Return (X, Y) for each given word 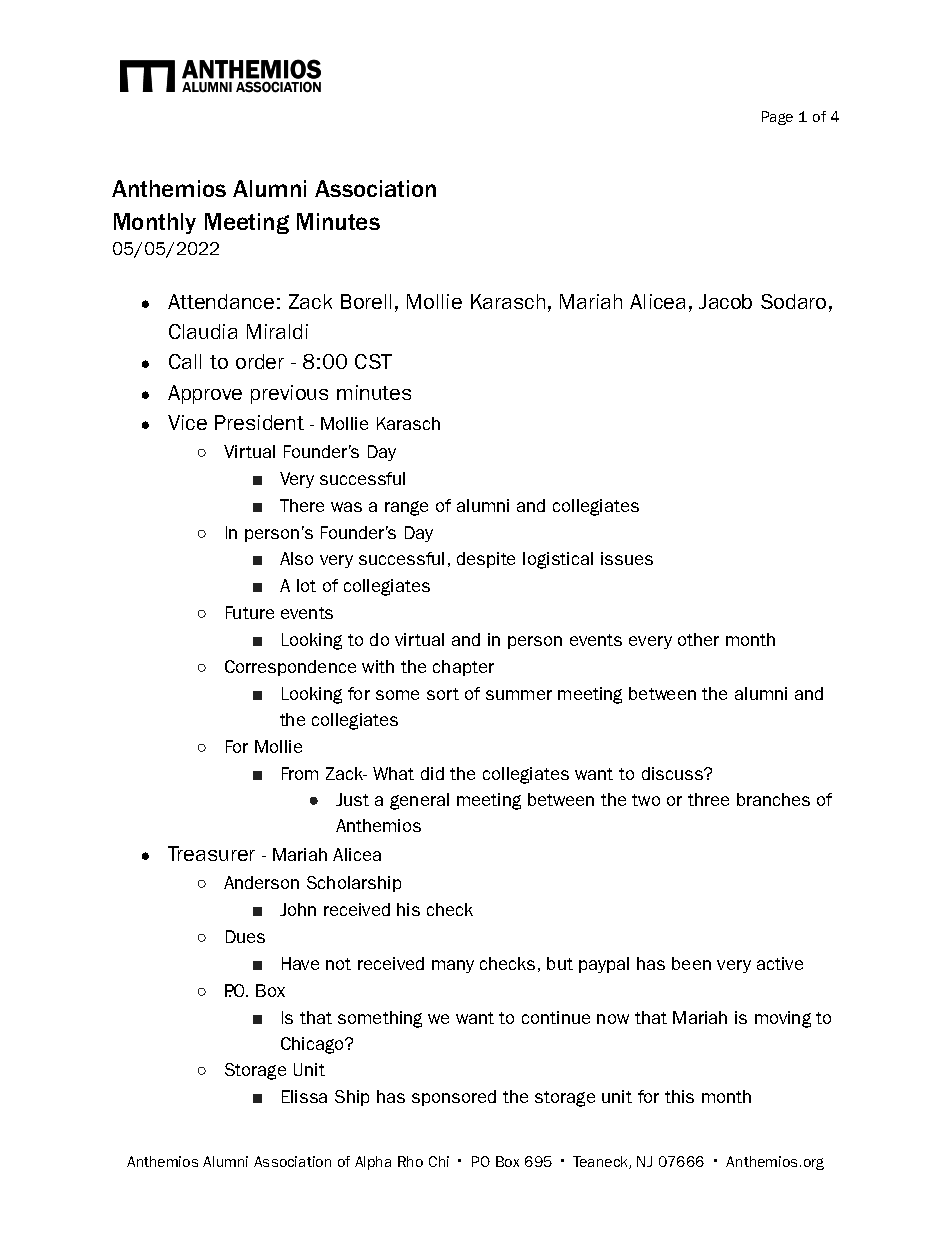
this (679, 1096)
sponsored (454, 1098)
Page (777, 118)
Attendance (221, 301)
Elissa (304, 1096)
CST (373, 361)
